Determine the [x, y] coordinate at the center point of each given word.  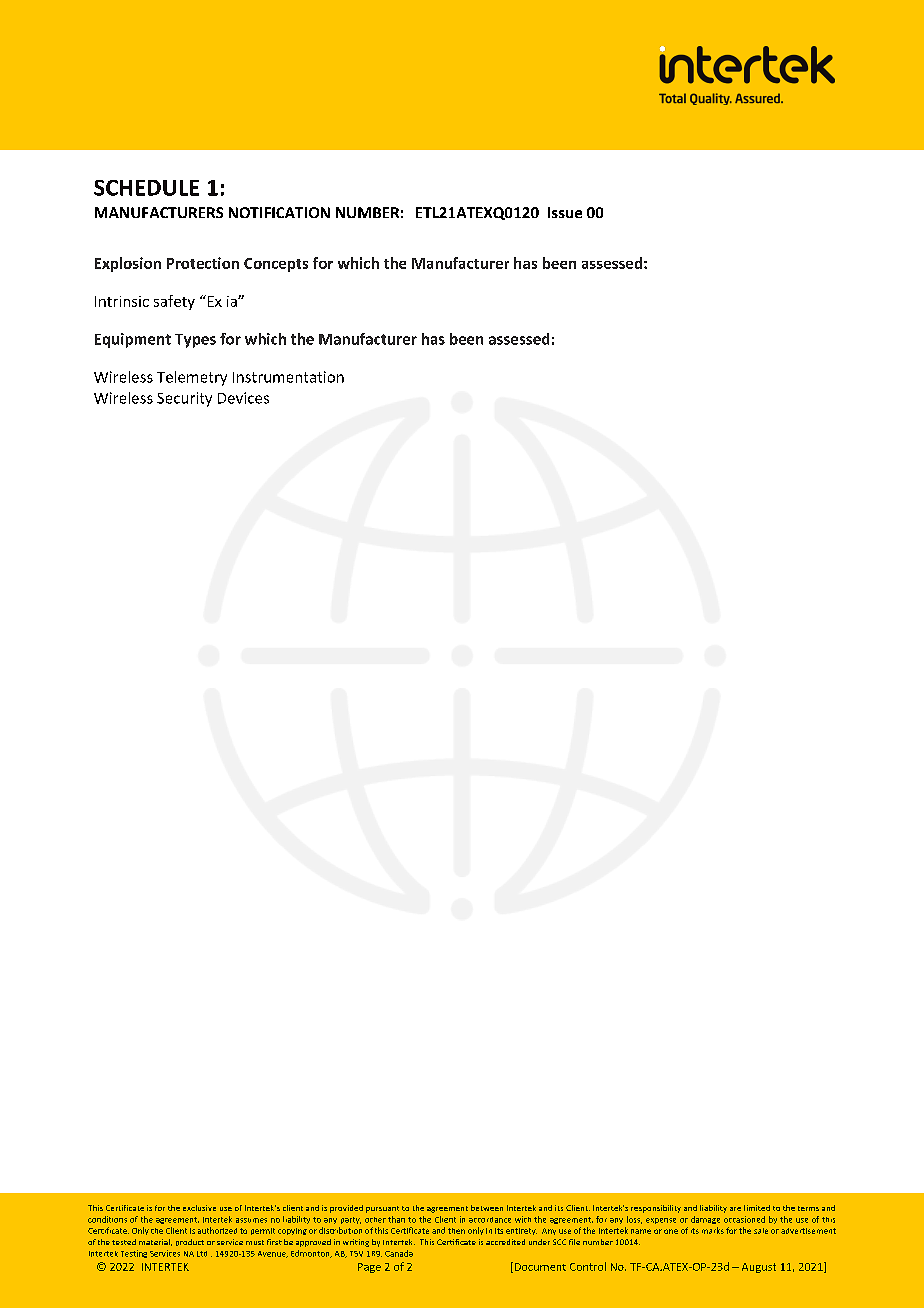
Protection [203, 263]
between [487, 1208]
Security [184, 399]
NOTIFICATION [279, 212]
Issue [565, 212]
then [456, 1231]
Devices [243, 398]
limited [757, 1208]
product [190, 1242]
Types [195, 341]
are [735, 1209]
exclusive [199, 1208]
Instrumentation [288, 377]
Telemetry [192, 378]
